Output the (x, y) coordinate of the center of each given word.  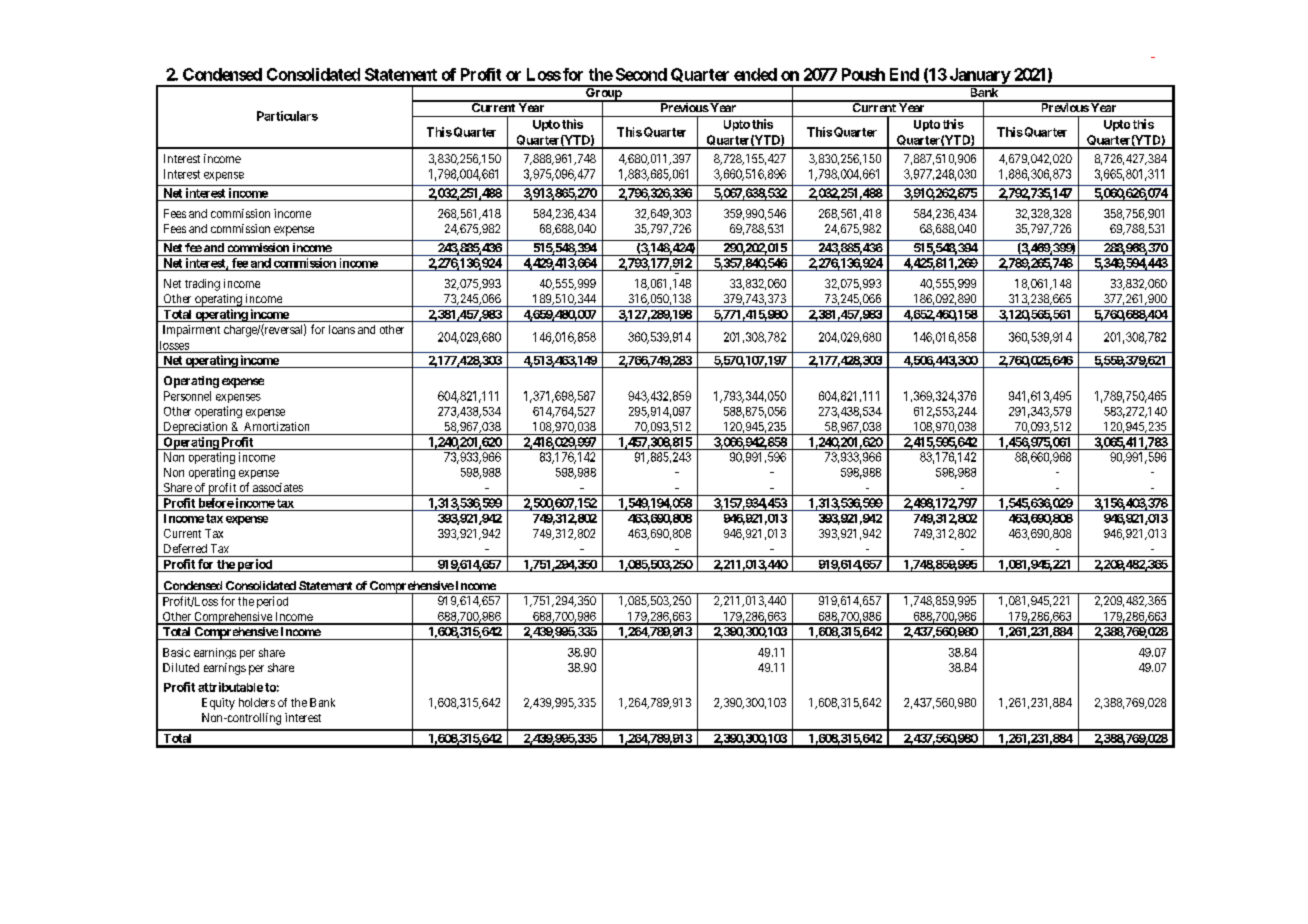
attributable (230, 687)
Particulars (287, 116)
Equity (218, 704)
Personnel (187, 396)
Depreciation (195, 428)
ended (755, 74)
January (979, 77)
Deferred (185, 548)
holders (257, 702)
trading (202, 285)
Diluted (181, 667)
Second (641, 74)
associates (278, 487)
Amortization (276, 426)
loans (342, 329)
